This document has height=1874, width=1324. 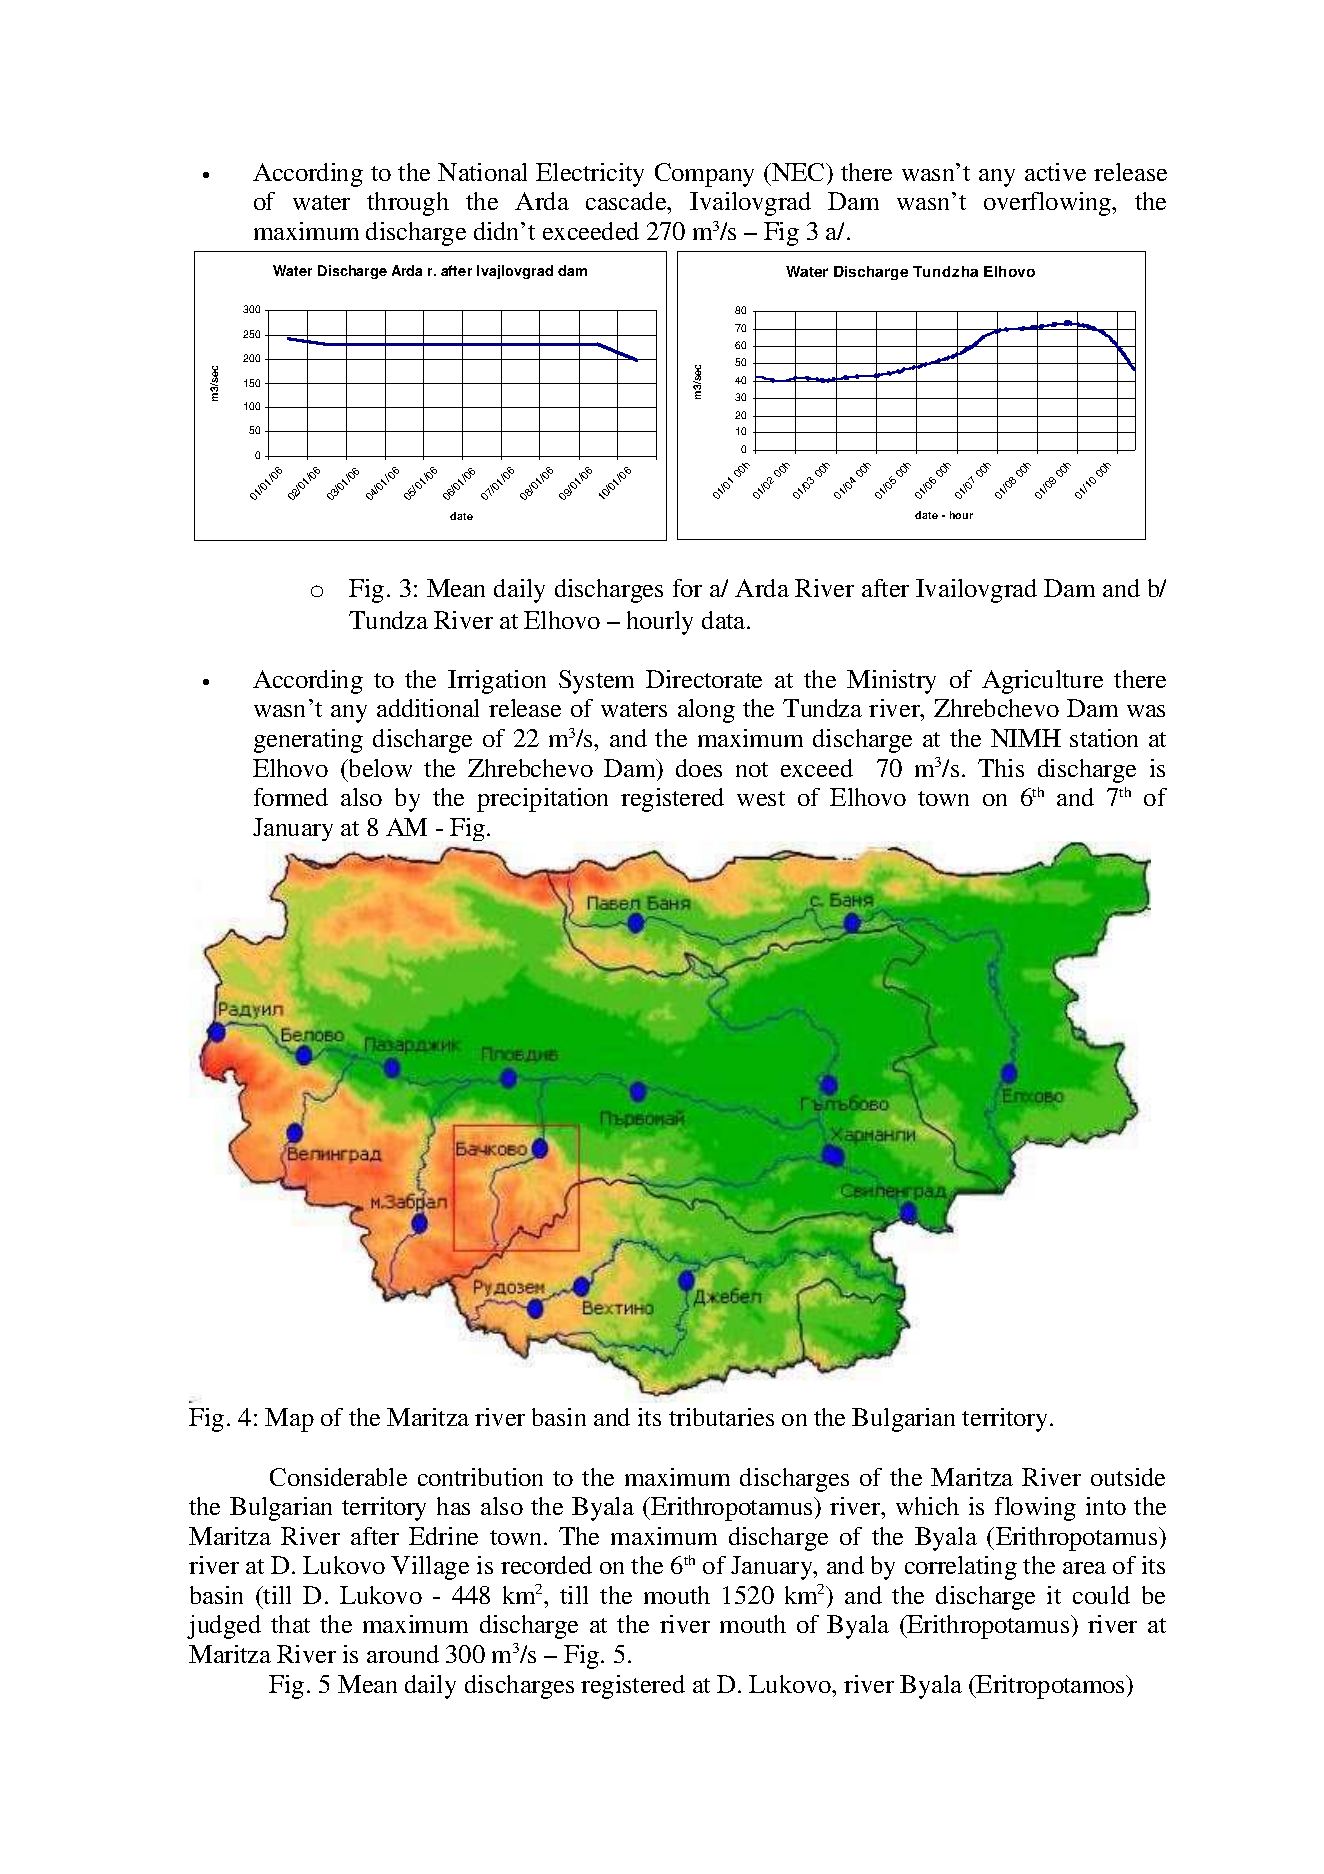 I want to click on Company, so click(x=704, y=175).
